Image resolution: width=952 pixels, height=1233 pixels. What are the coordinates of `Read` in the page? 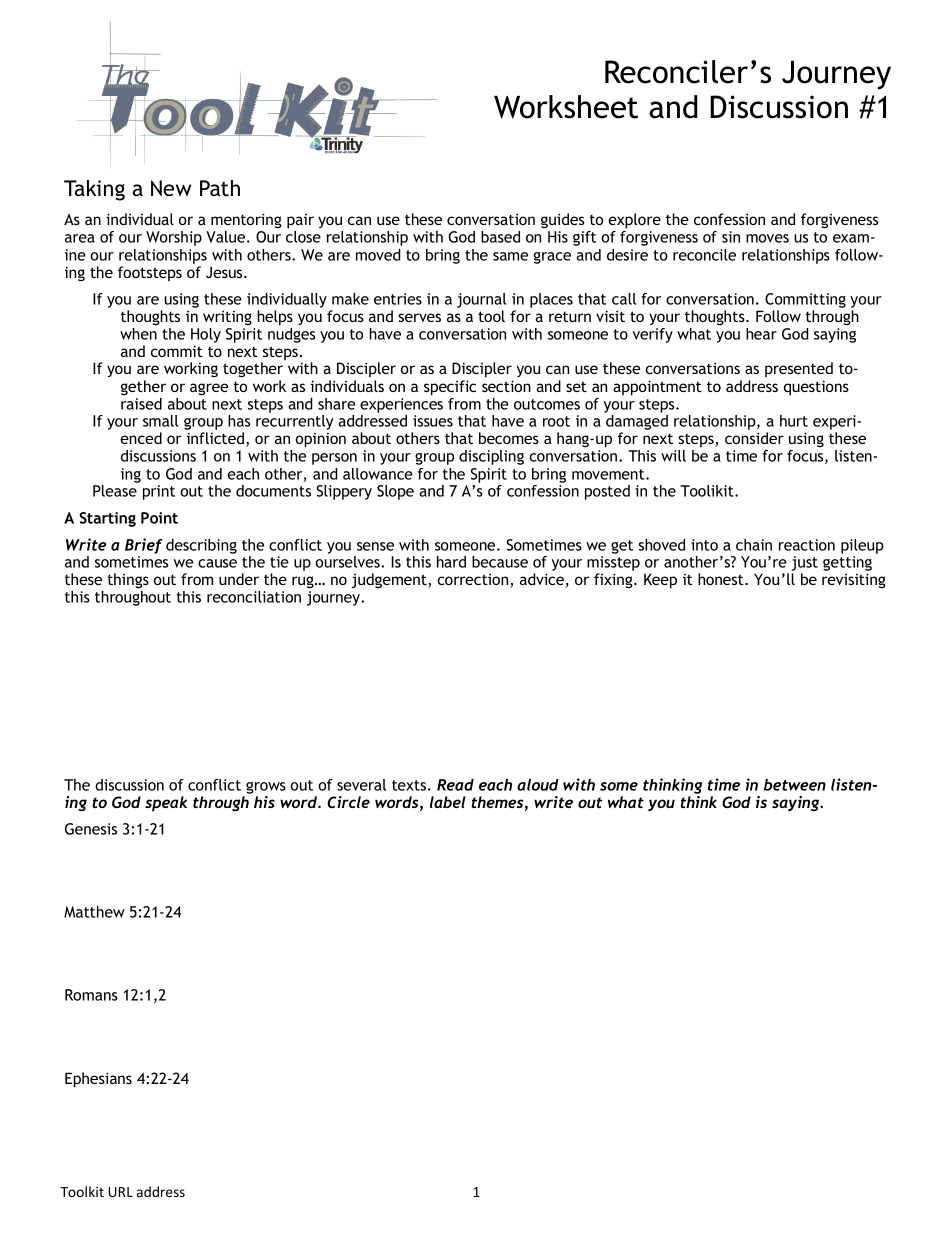 It's located at (455, 785).
